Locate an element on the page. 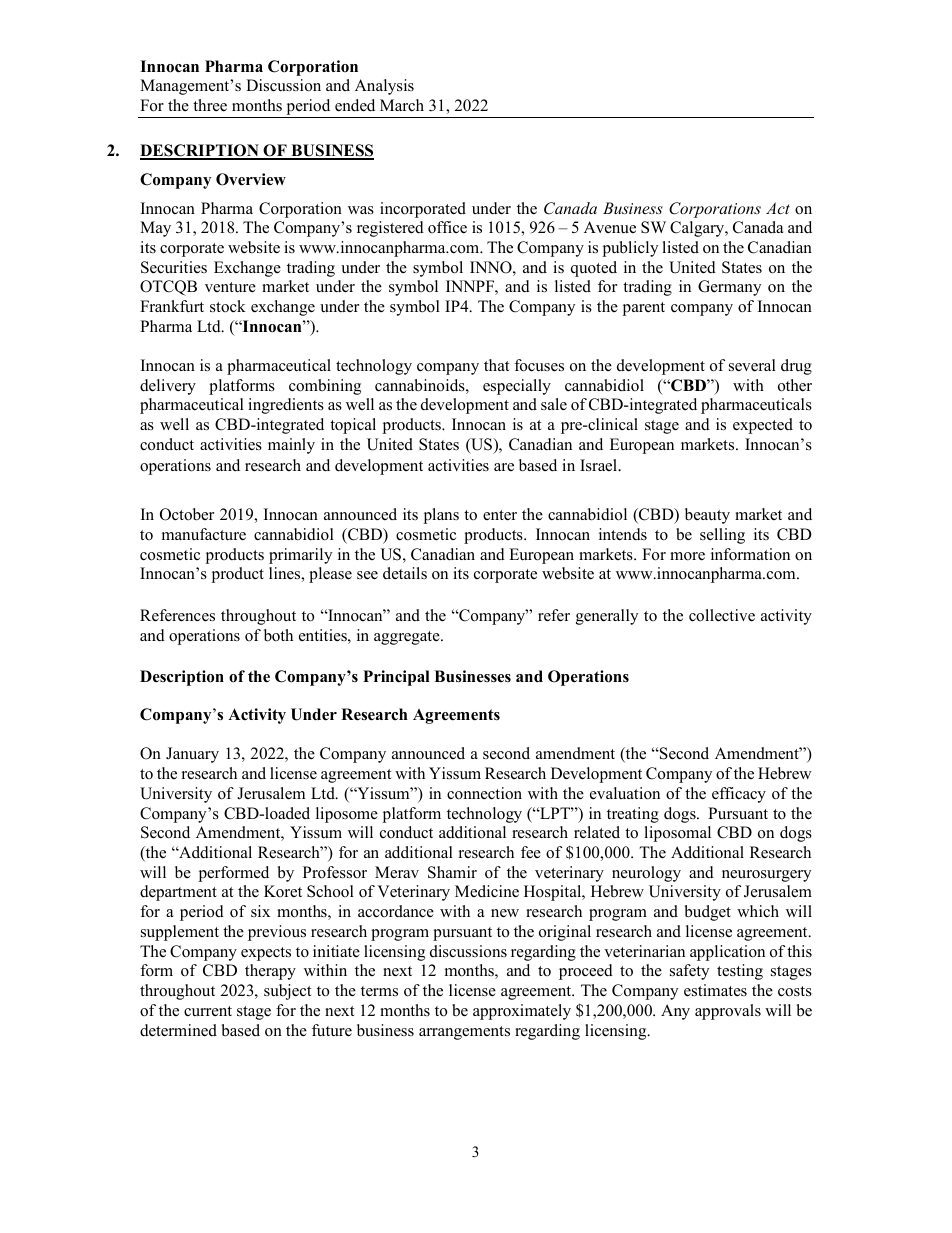  current is located at coordinates (208, 1011).
